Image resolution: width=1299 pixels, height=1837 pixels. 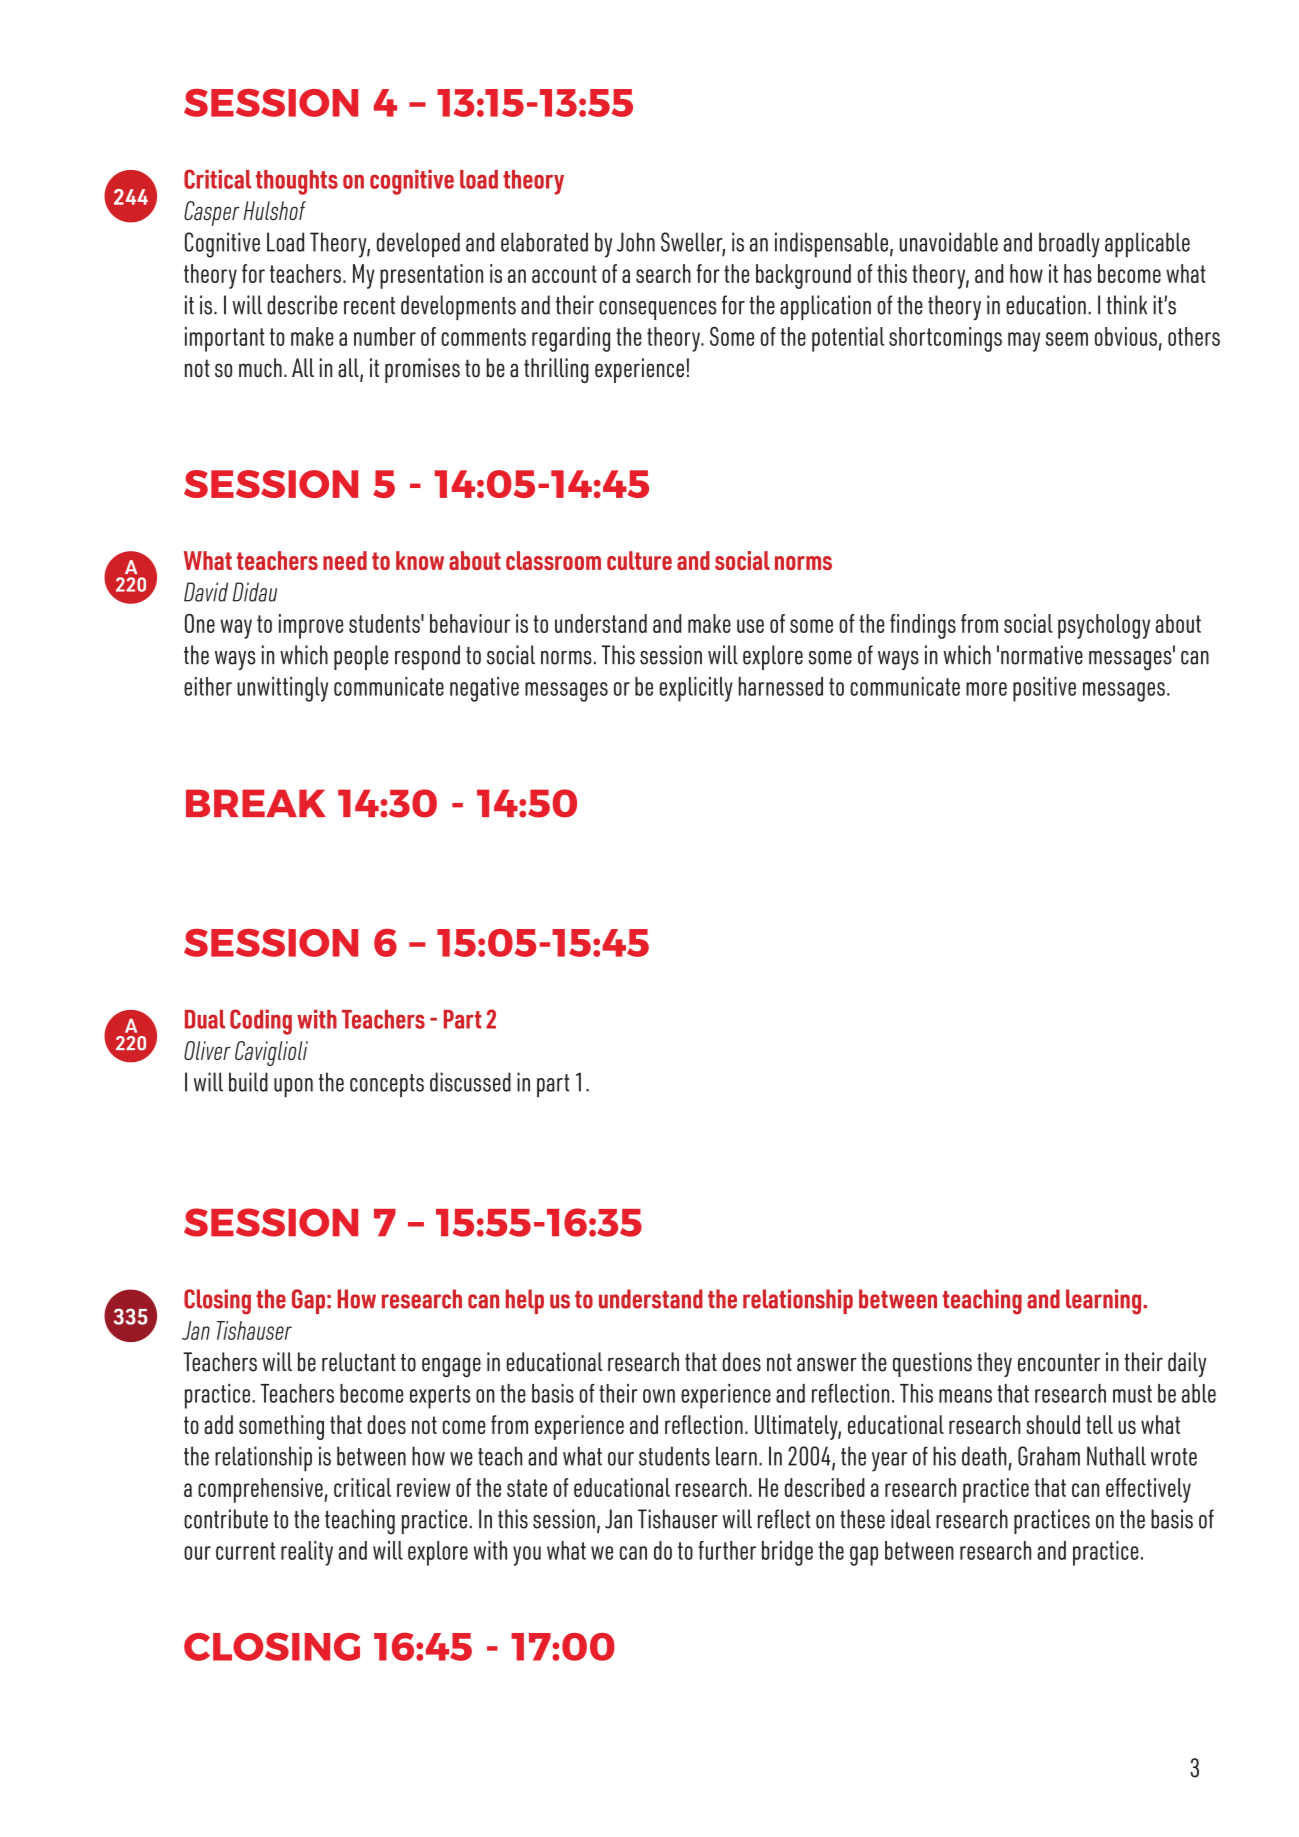 What do you see at coordinates (636, 242) in the document?
I see `John` at bounding box center [636, 242].
